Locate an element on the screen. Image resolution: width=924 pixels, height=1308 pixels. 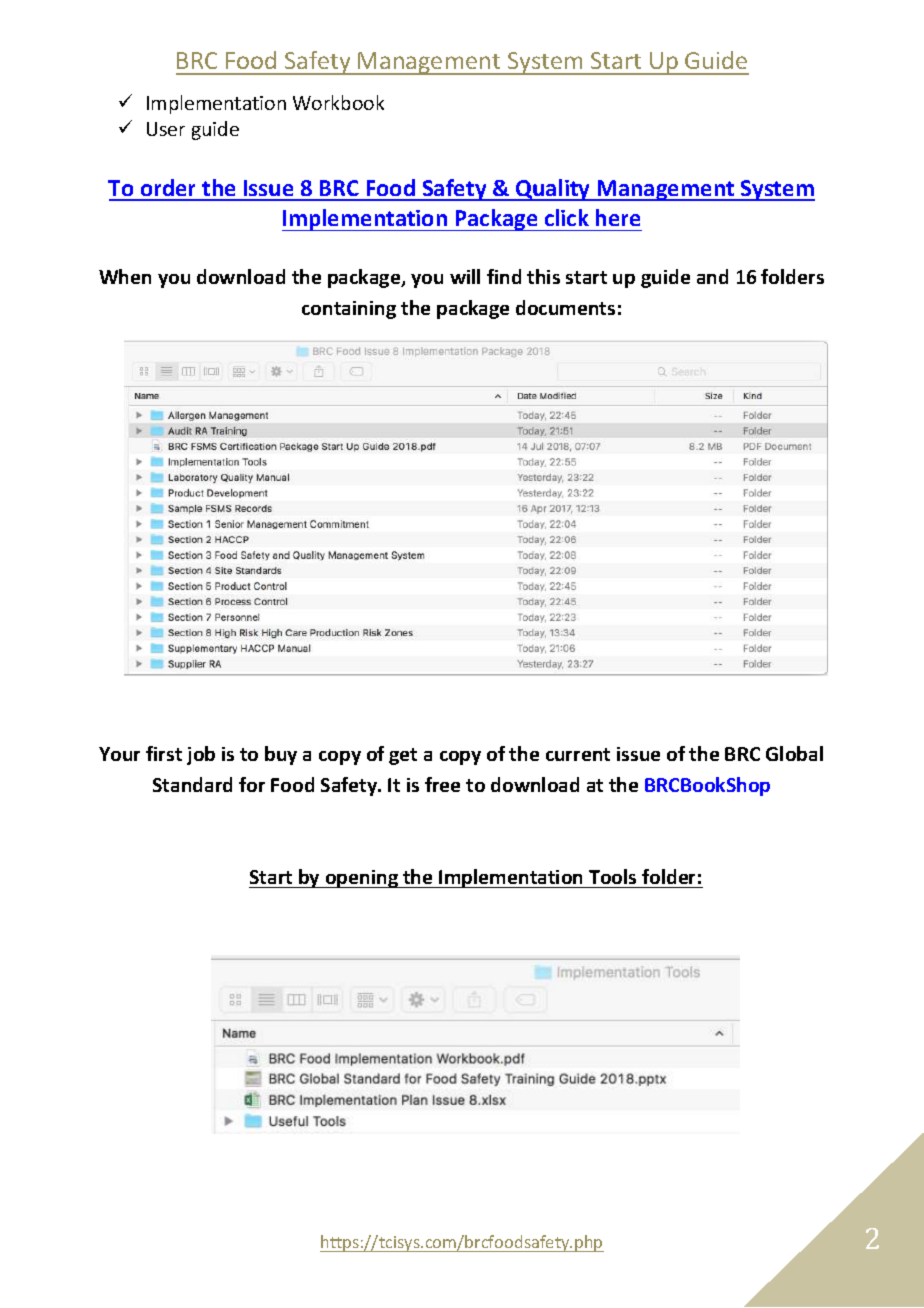
containing is located at coordinates (349, 310).
